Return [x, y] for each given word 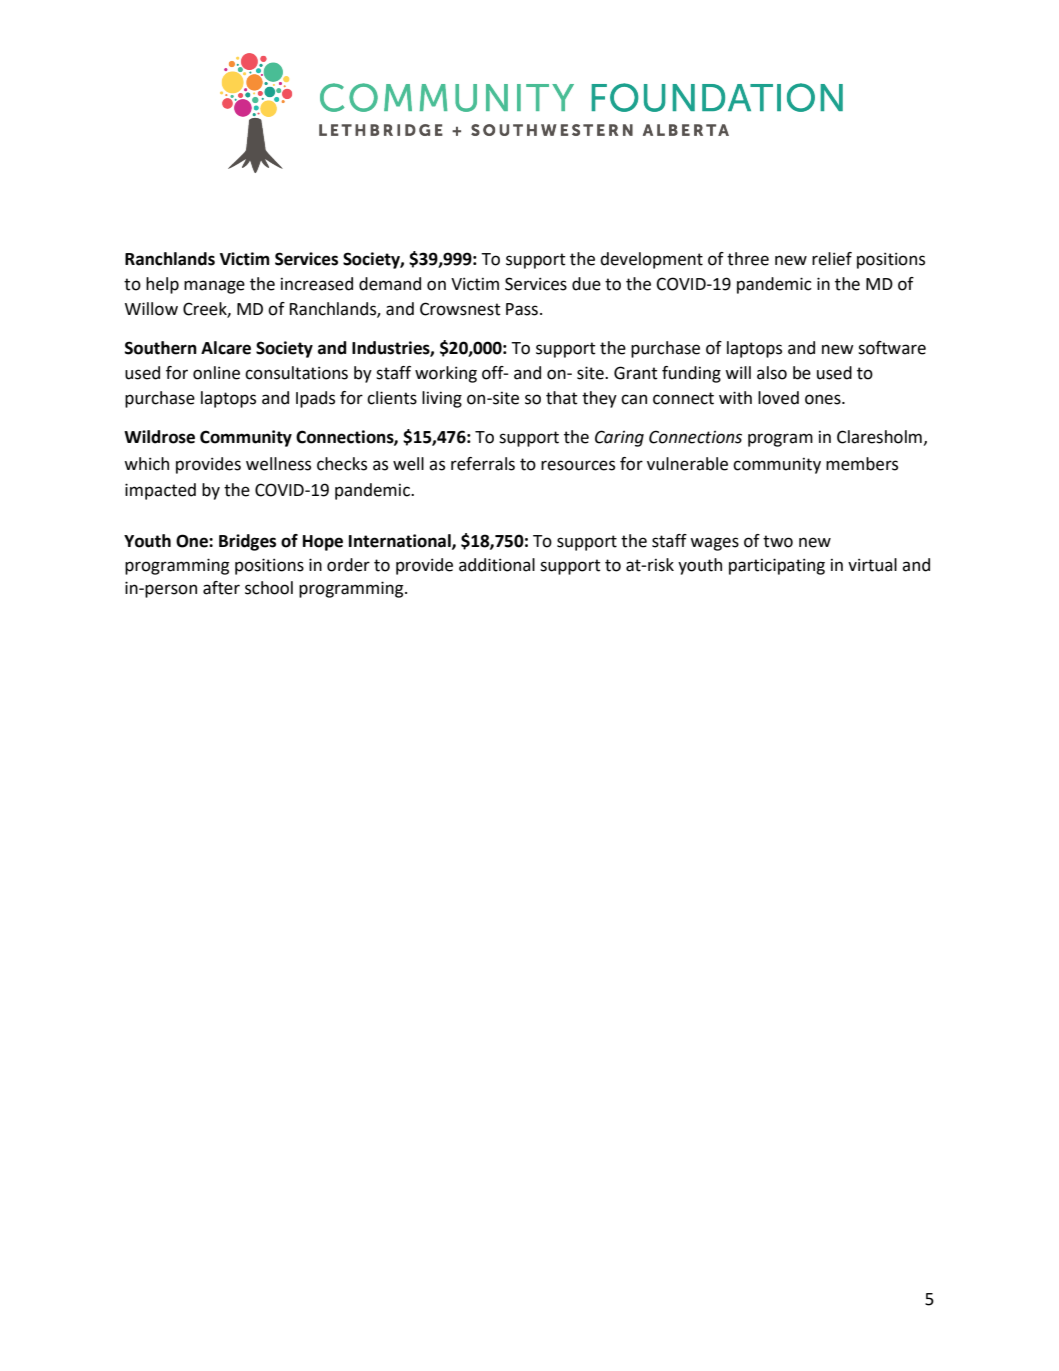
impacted [160, 491]
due [586, 284]
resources [578, 465]
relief [832, 259]
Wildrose [159, 437]
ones [824, 399]
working [446, 374]
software [892, 348]
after [221, 588]
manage [214, 287]
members [862, 464]
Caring [619, 438]
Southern [161, 348]
